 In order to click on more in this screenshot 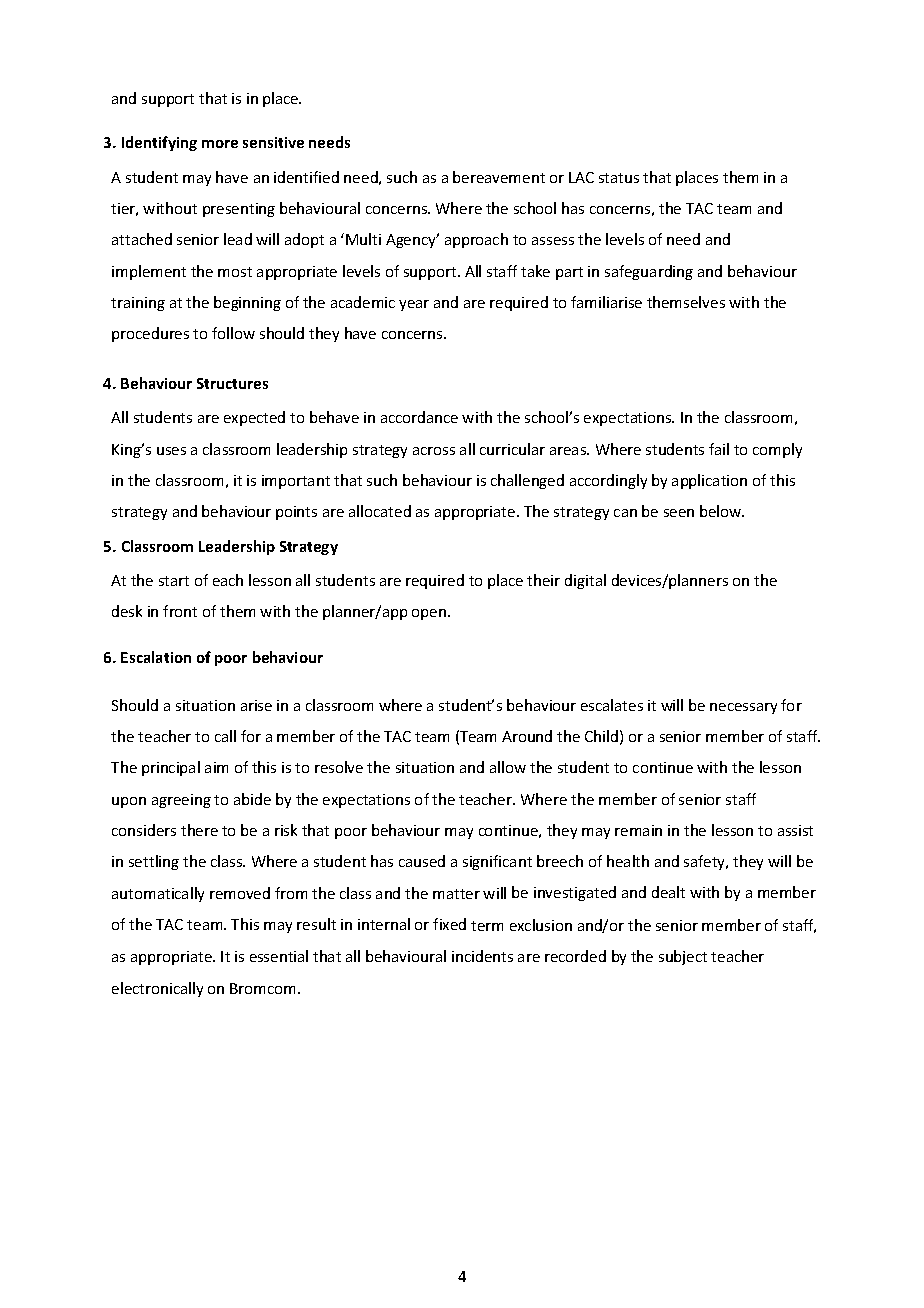, I will do `click(220, 144)`.
